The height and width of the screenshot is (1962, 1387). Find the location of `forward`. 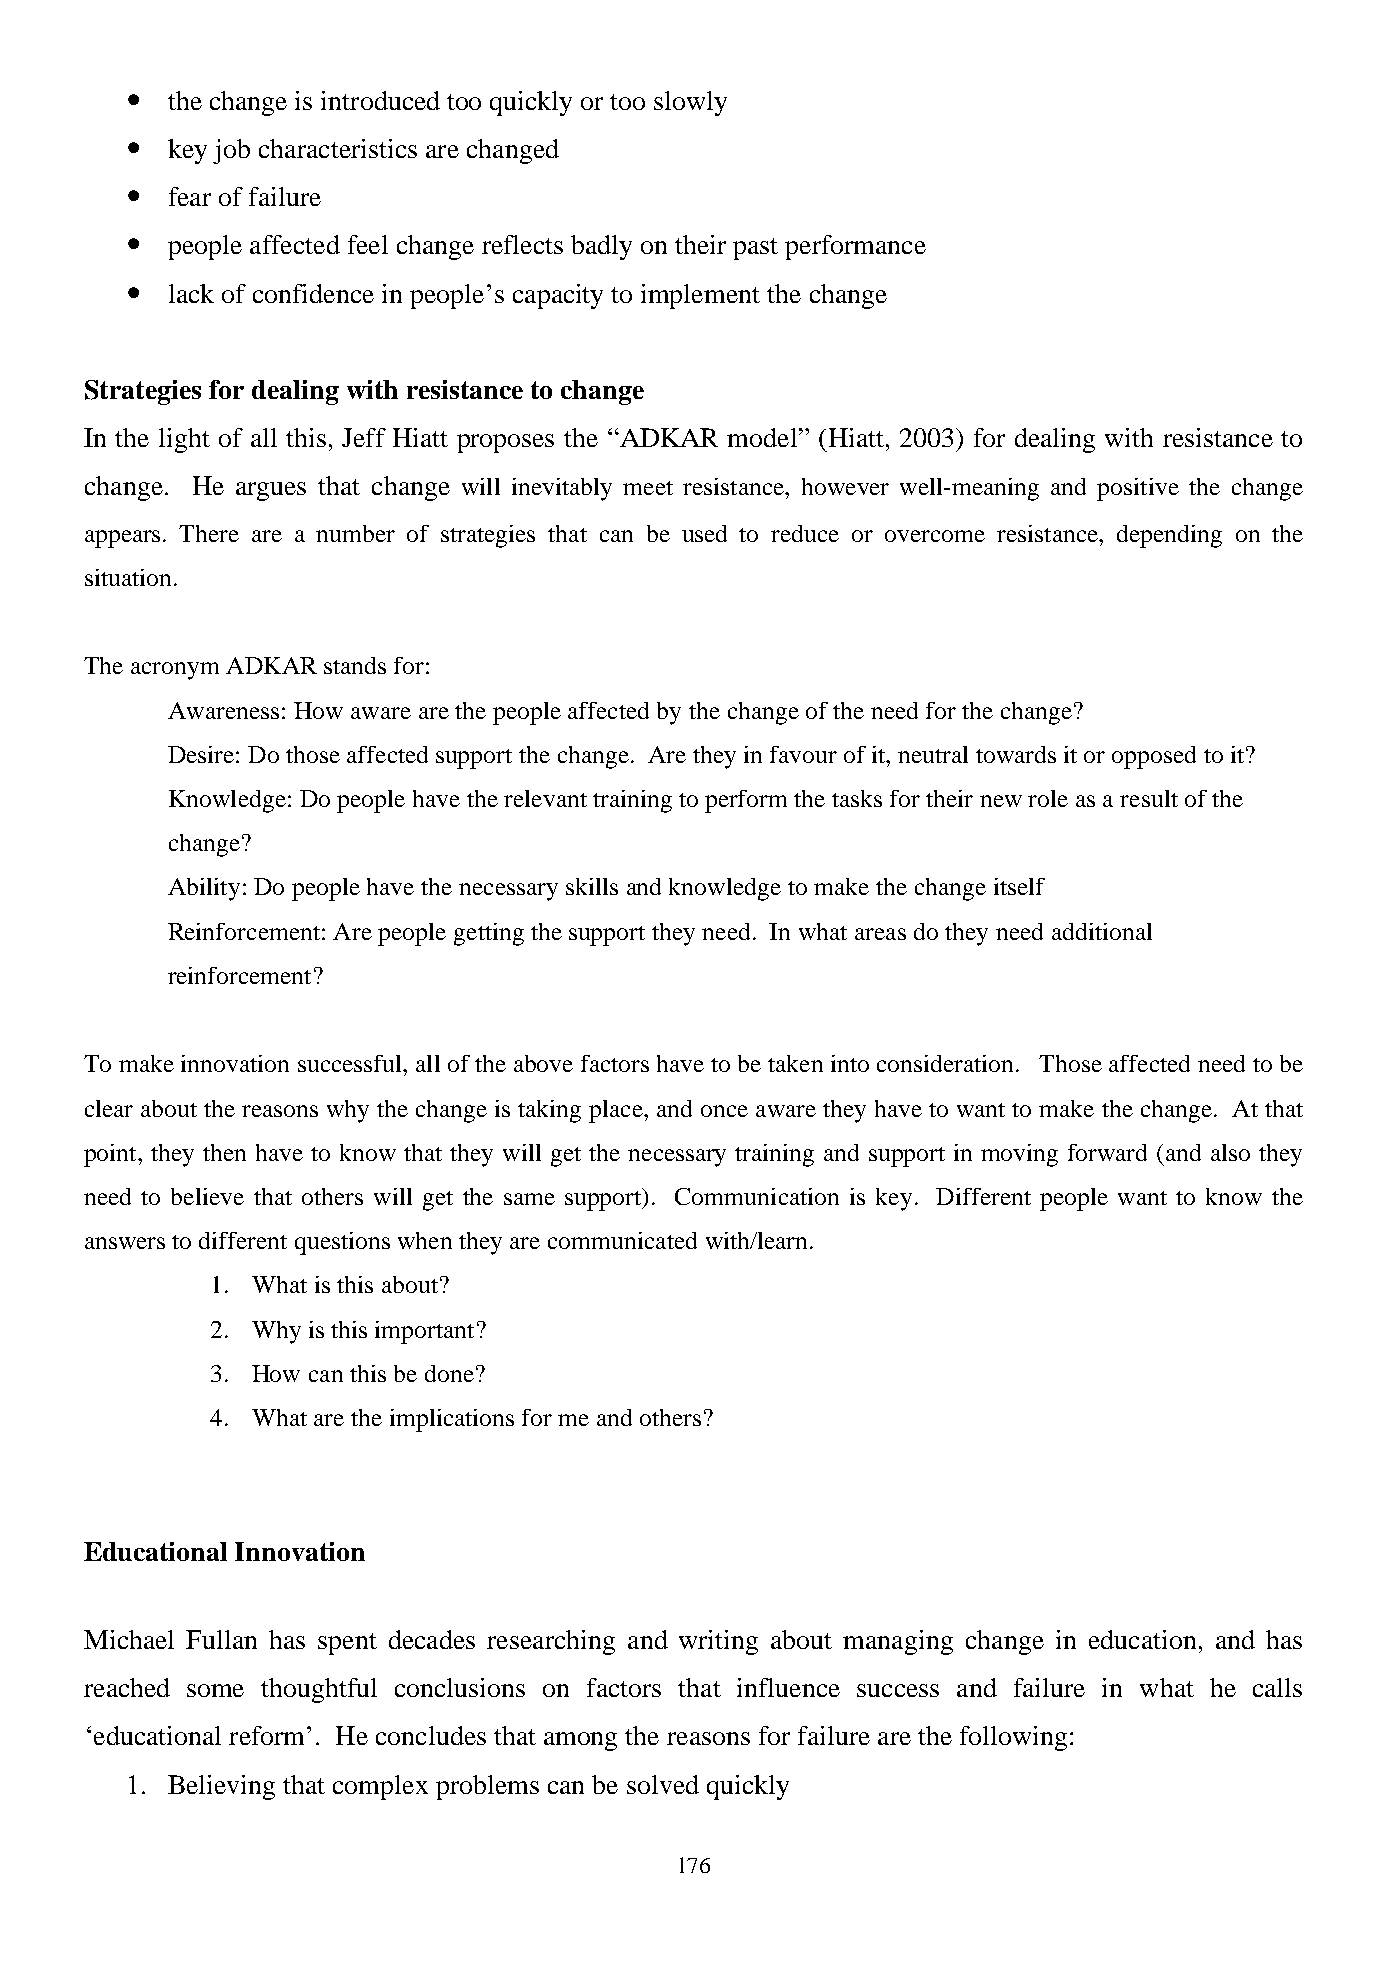

forward is located at coordinates (1107, 1152).
